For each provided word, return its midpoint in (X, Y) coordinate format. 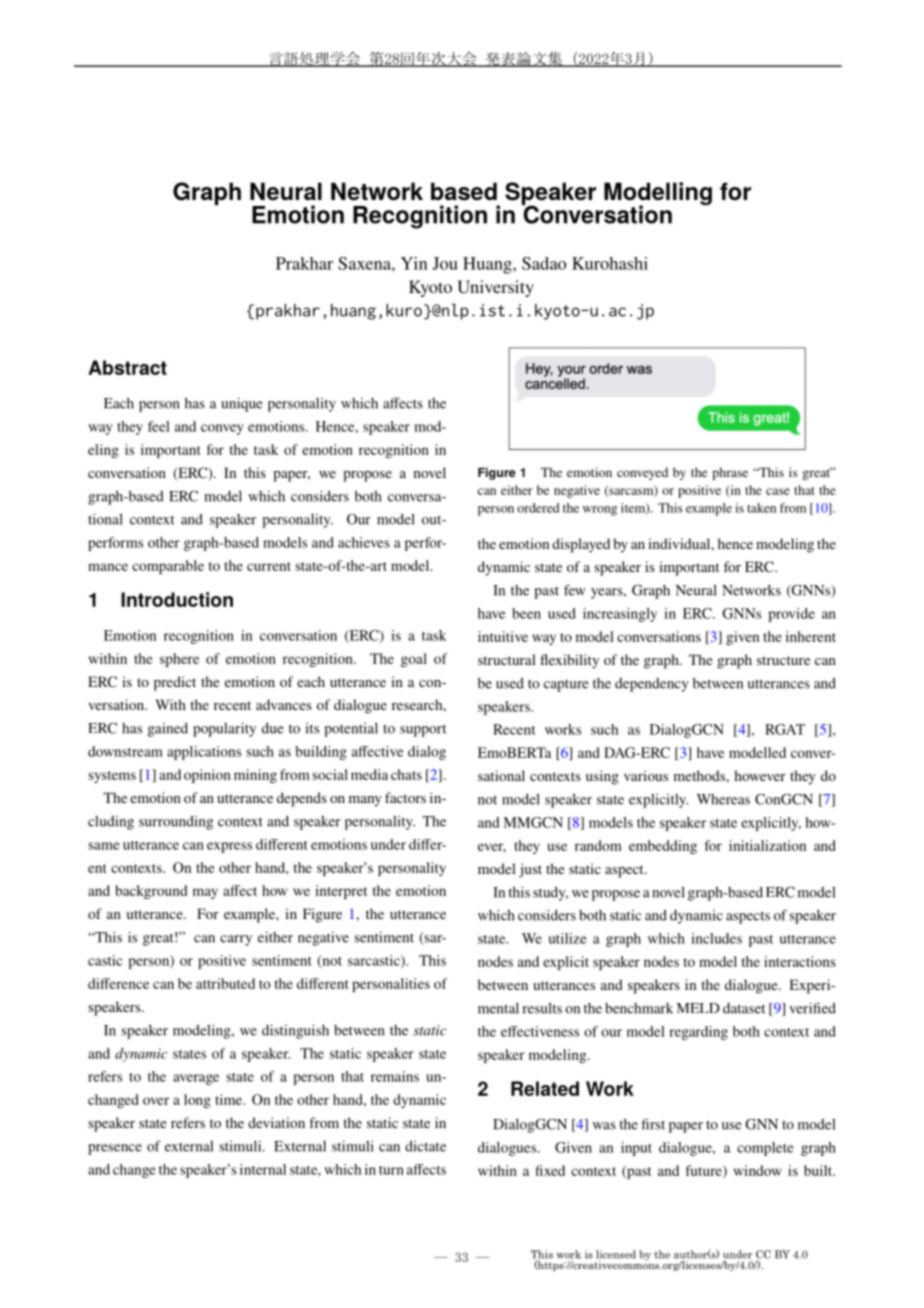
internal (263, 1169)
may (205, 893)
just (530, 870)
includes (716, 938)
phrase (730, 473)
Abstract (127, 367)
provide (791, 615)
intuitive (503, 636)
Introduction (177, 599)
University (495, 288)
